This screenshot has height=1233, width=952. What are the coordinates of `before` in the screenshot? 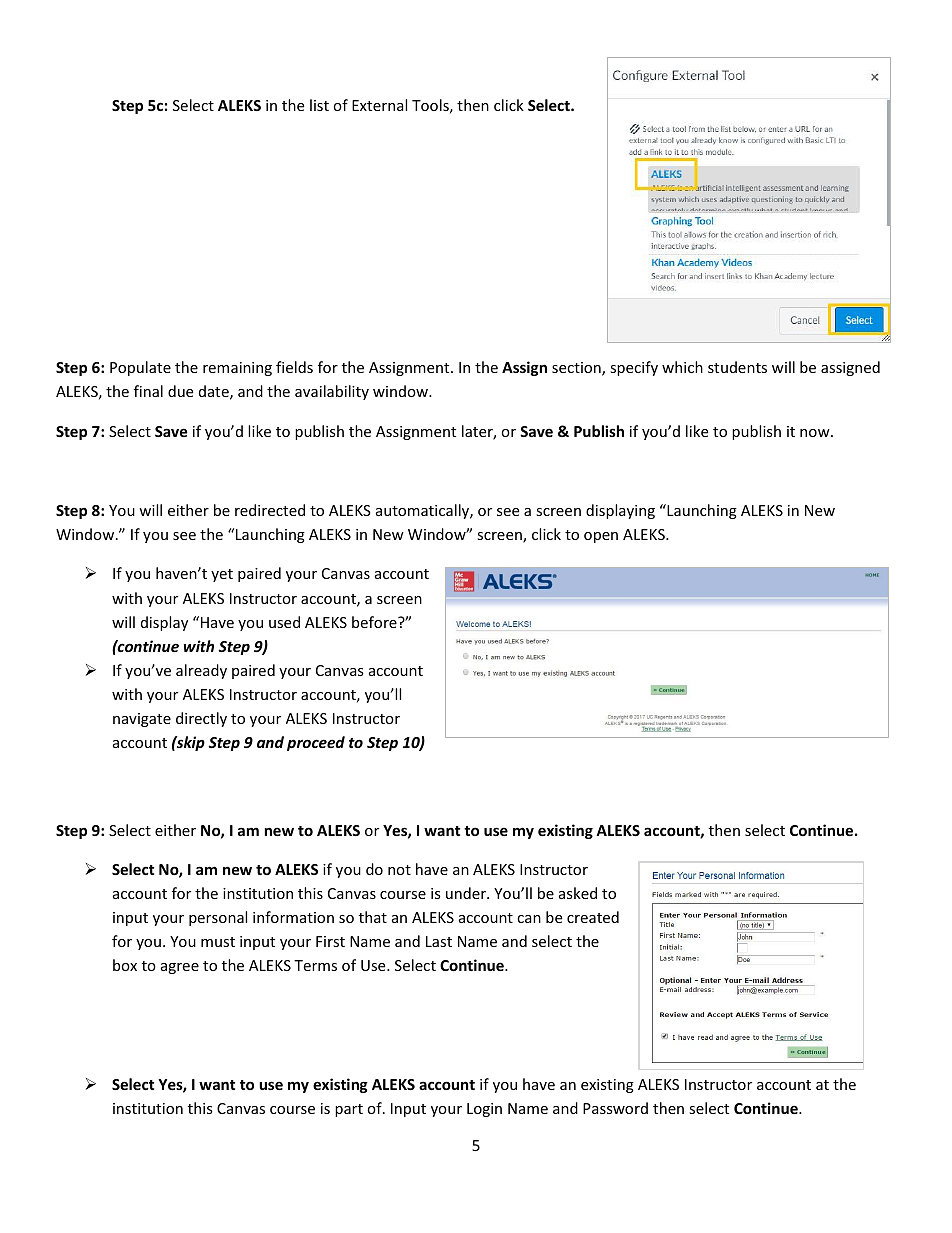 It's located at (375, 622).
